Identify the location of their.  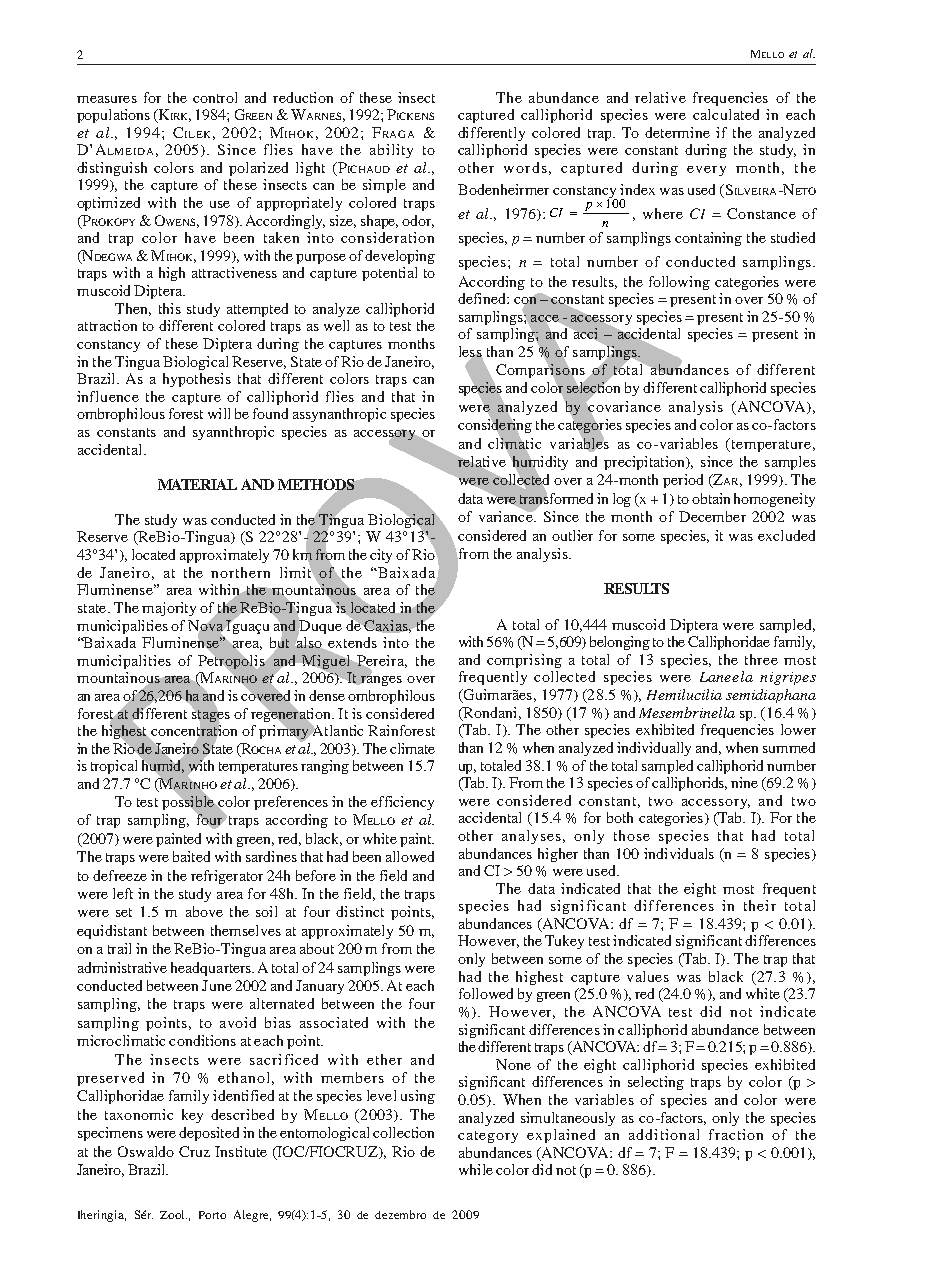
(760, 905).
